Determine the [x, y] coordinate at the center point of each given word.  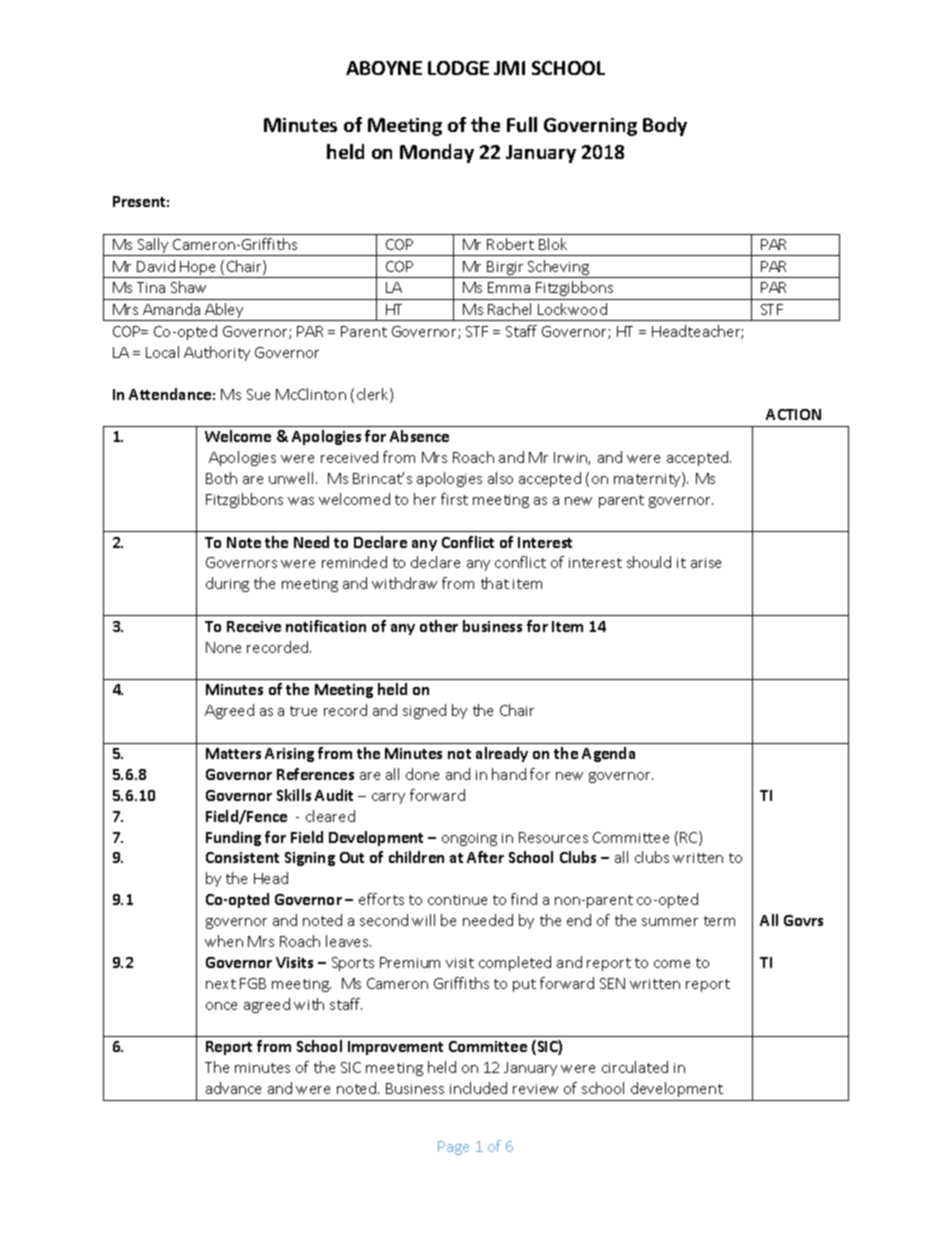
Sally [153, 247]
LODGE [458, 68]
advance [233, 1088]
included [478, 1088]
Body [665, 126]
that [495, 583]
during [227, 584]
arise [706, 563]
